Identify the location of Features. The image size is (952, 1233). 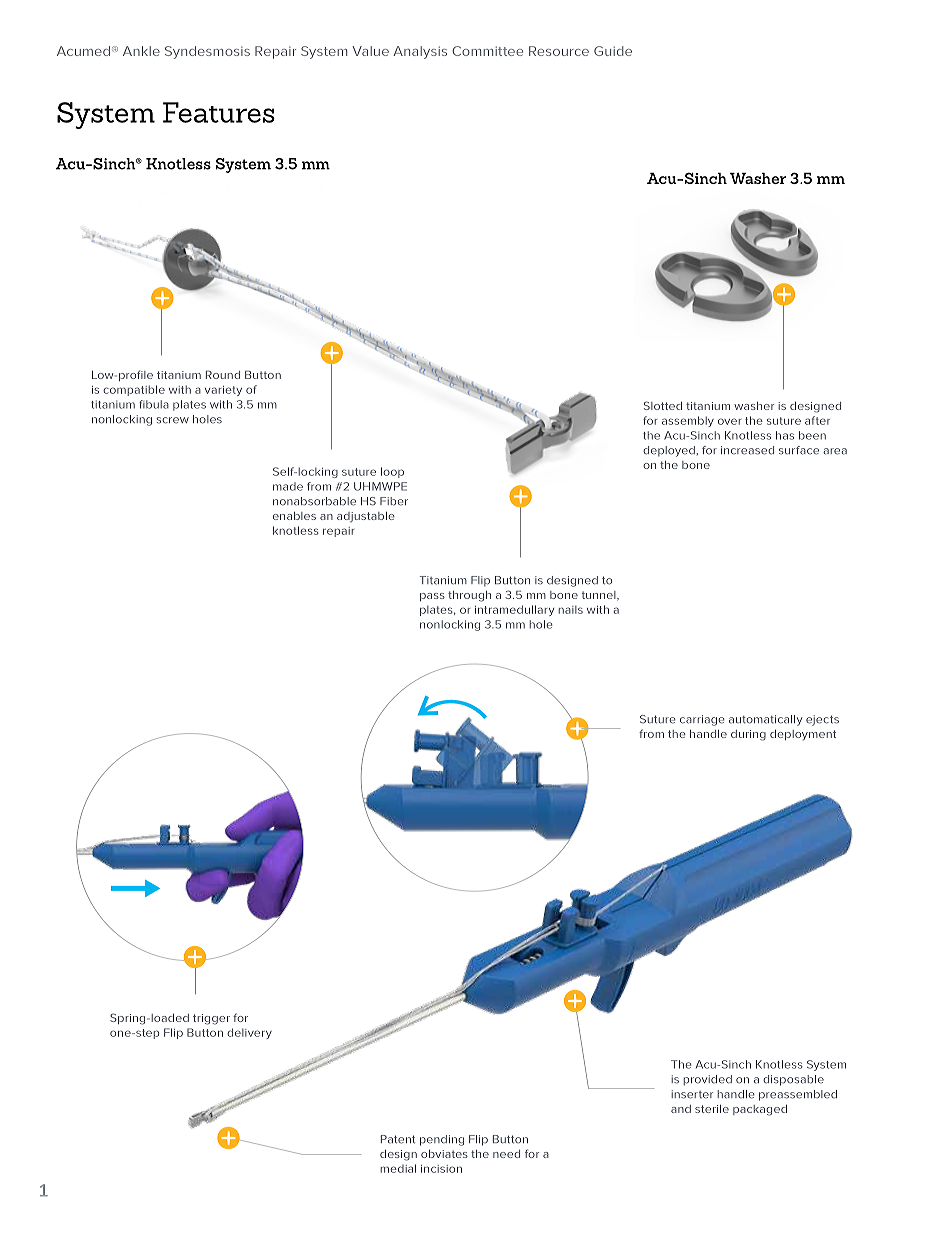
(219, 112).
